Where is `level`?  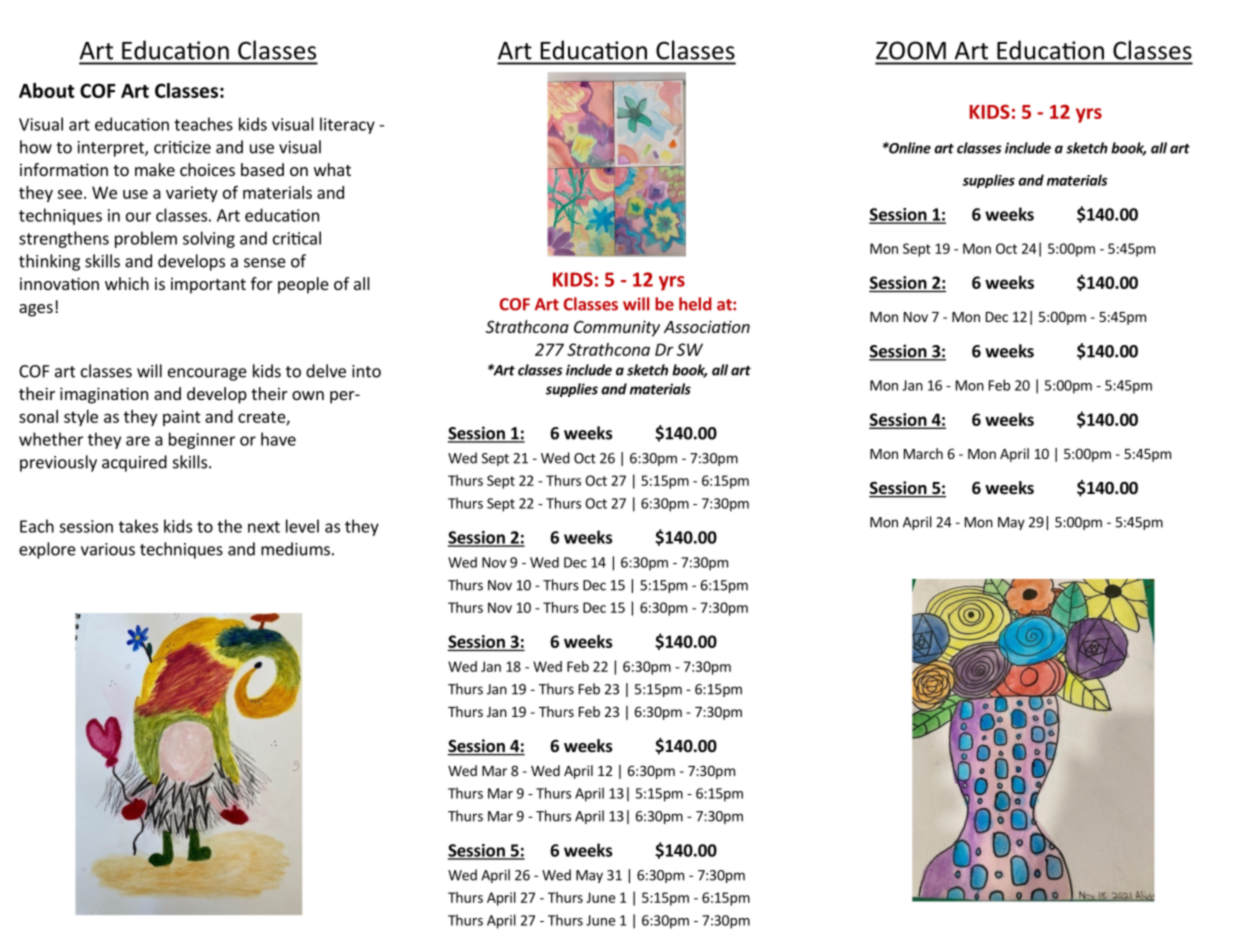
level is located at coordinates (302, 526).
